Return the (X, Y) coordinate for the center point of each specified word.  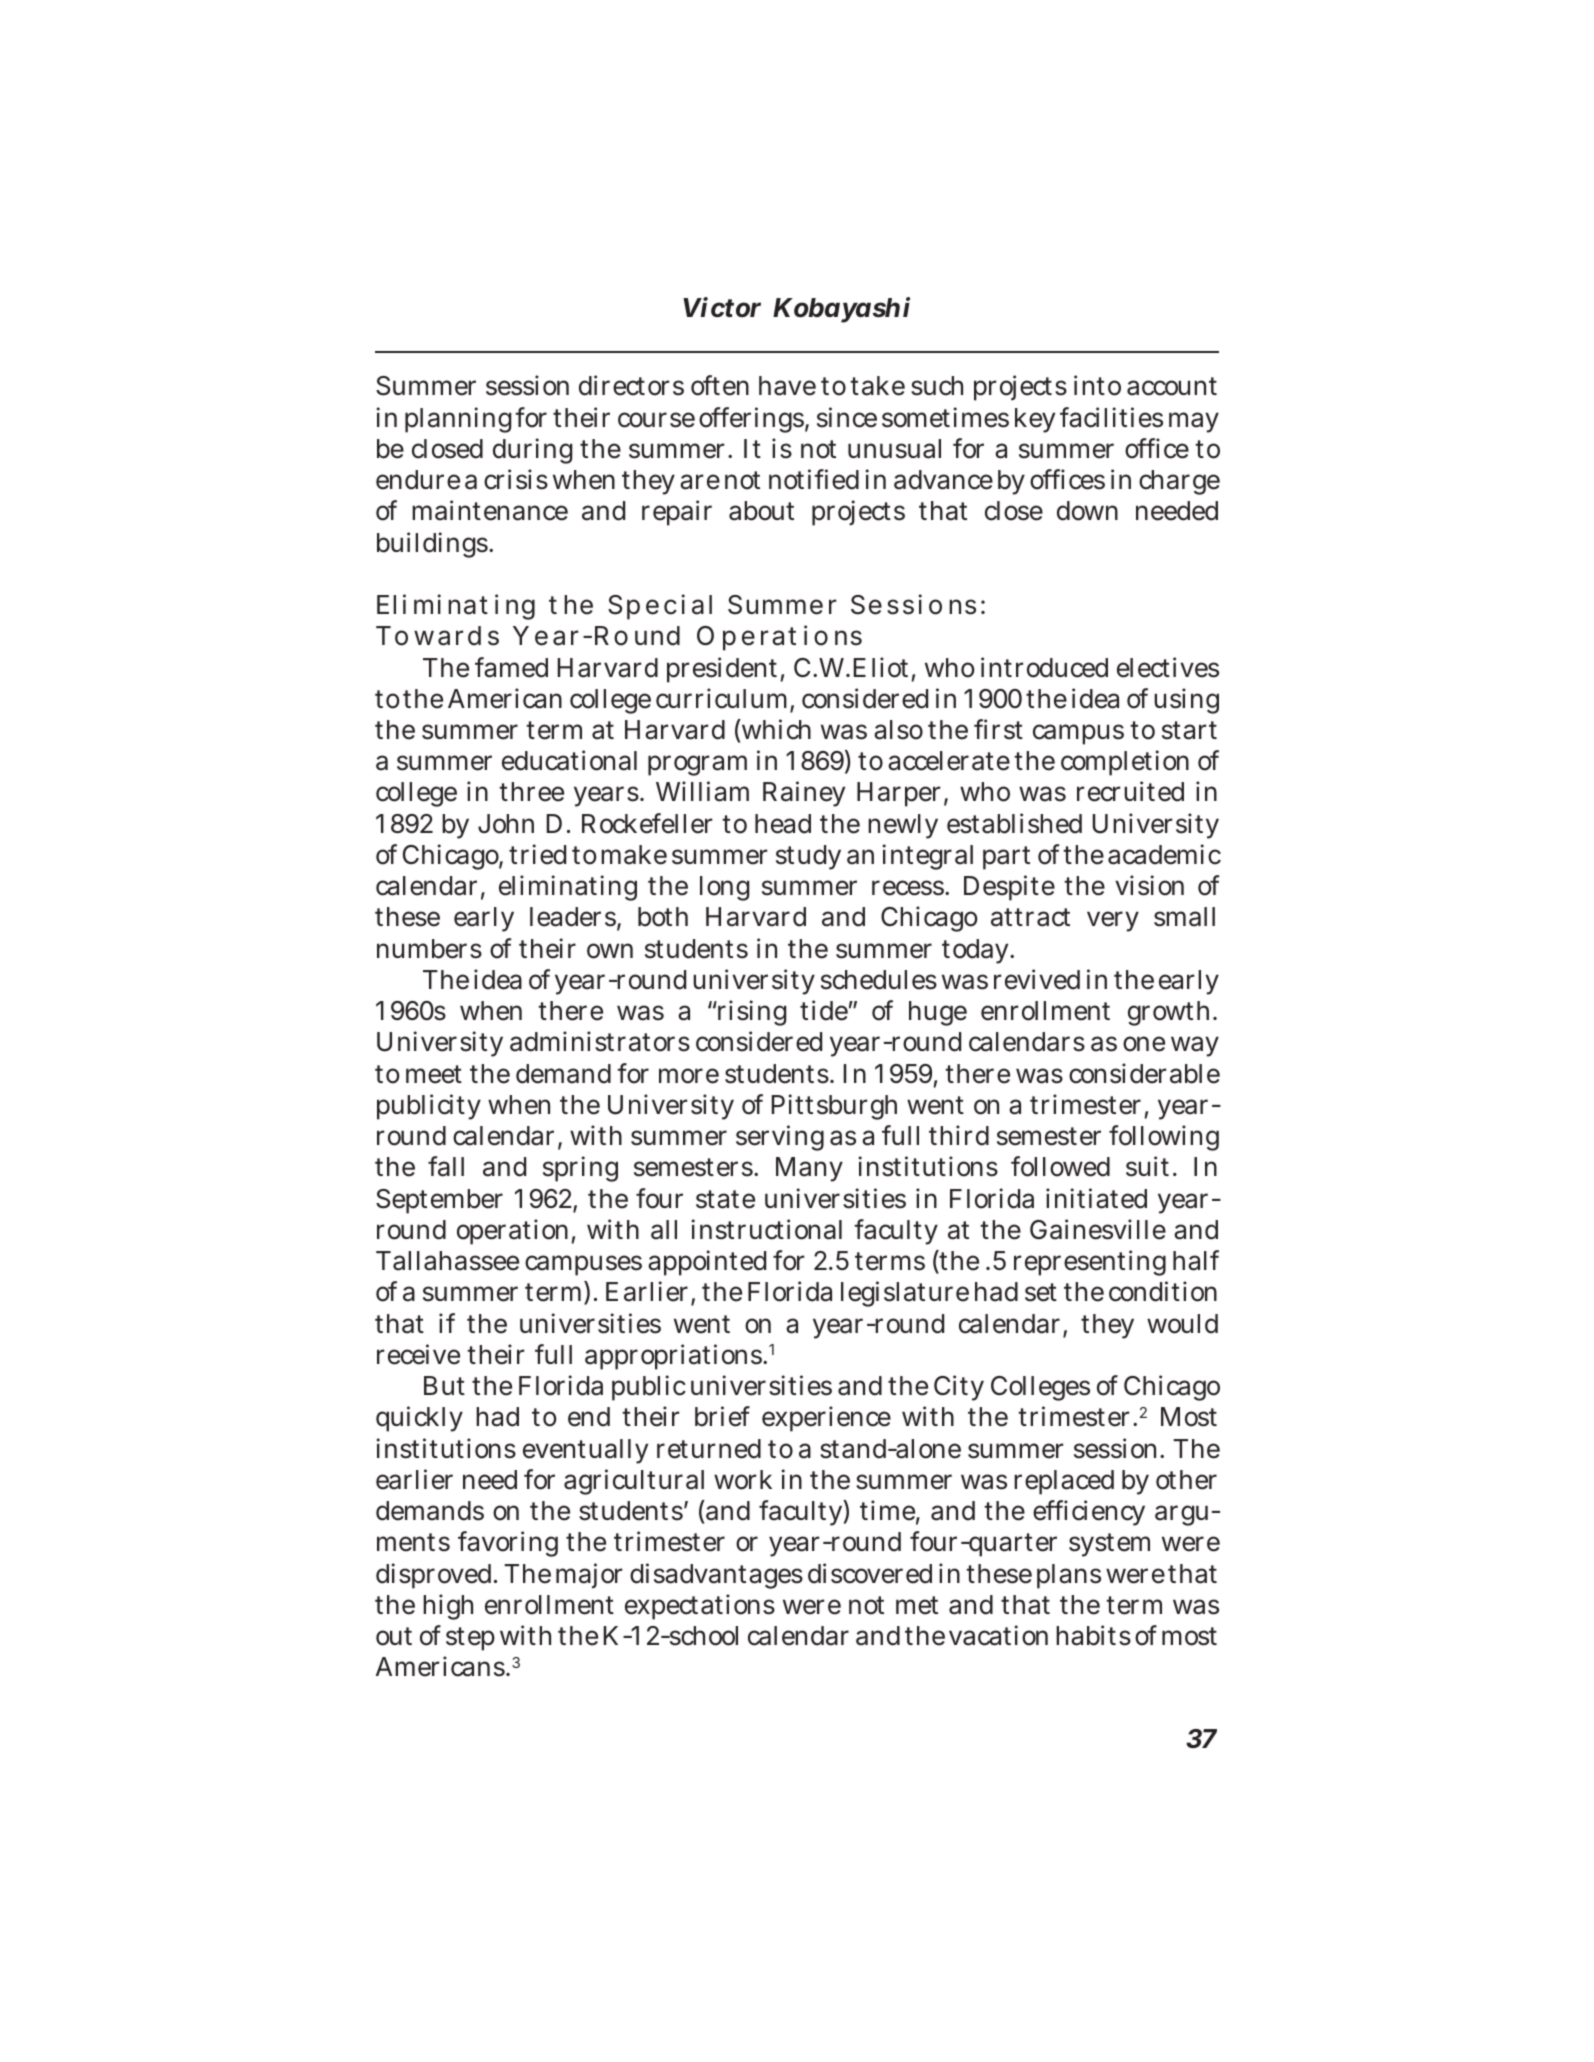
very (1113, 922)
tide (824, 1010)
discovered (870, 1573)
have (787, 386)
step (470, 1639)
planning (458, 420)
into (1097, 385)
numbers (429, 949)
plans (1069, 1576)
